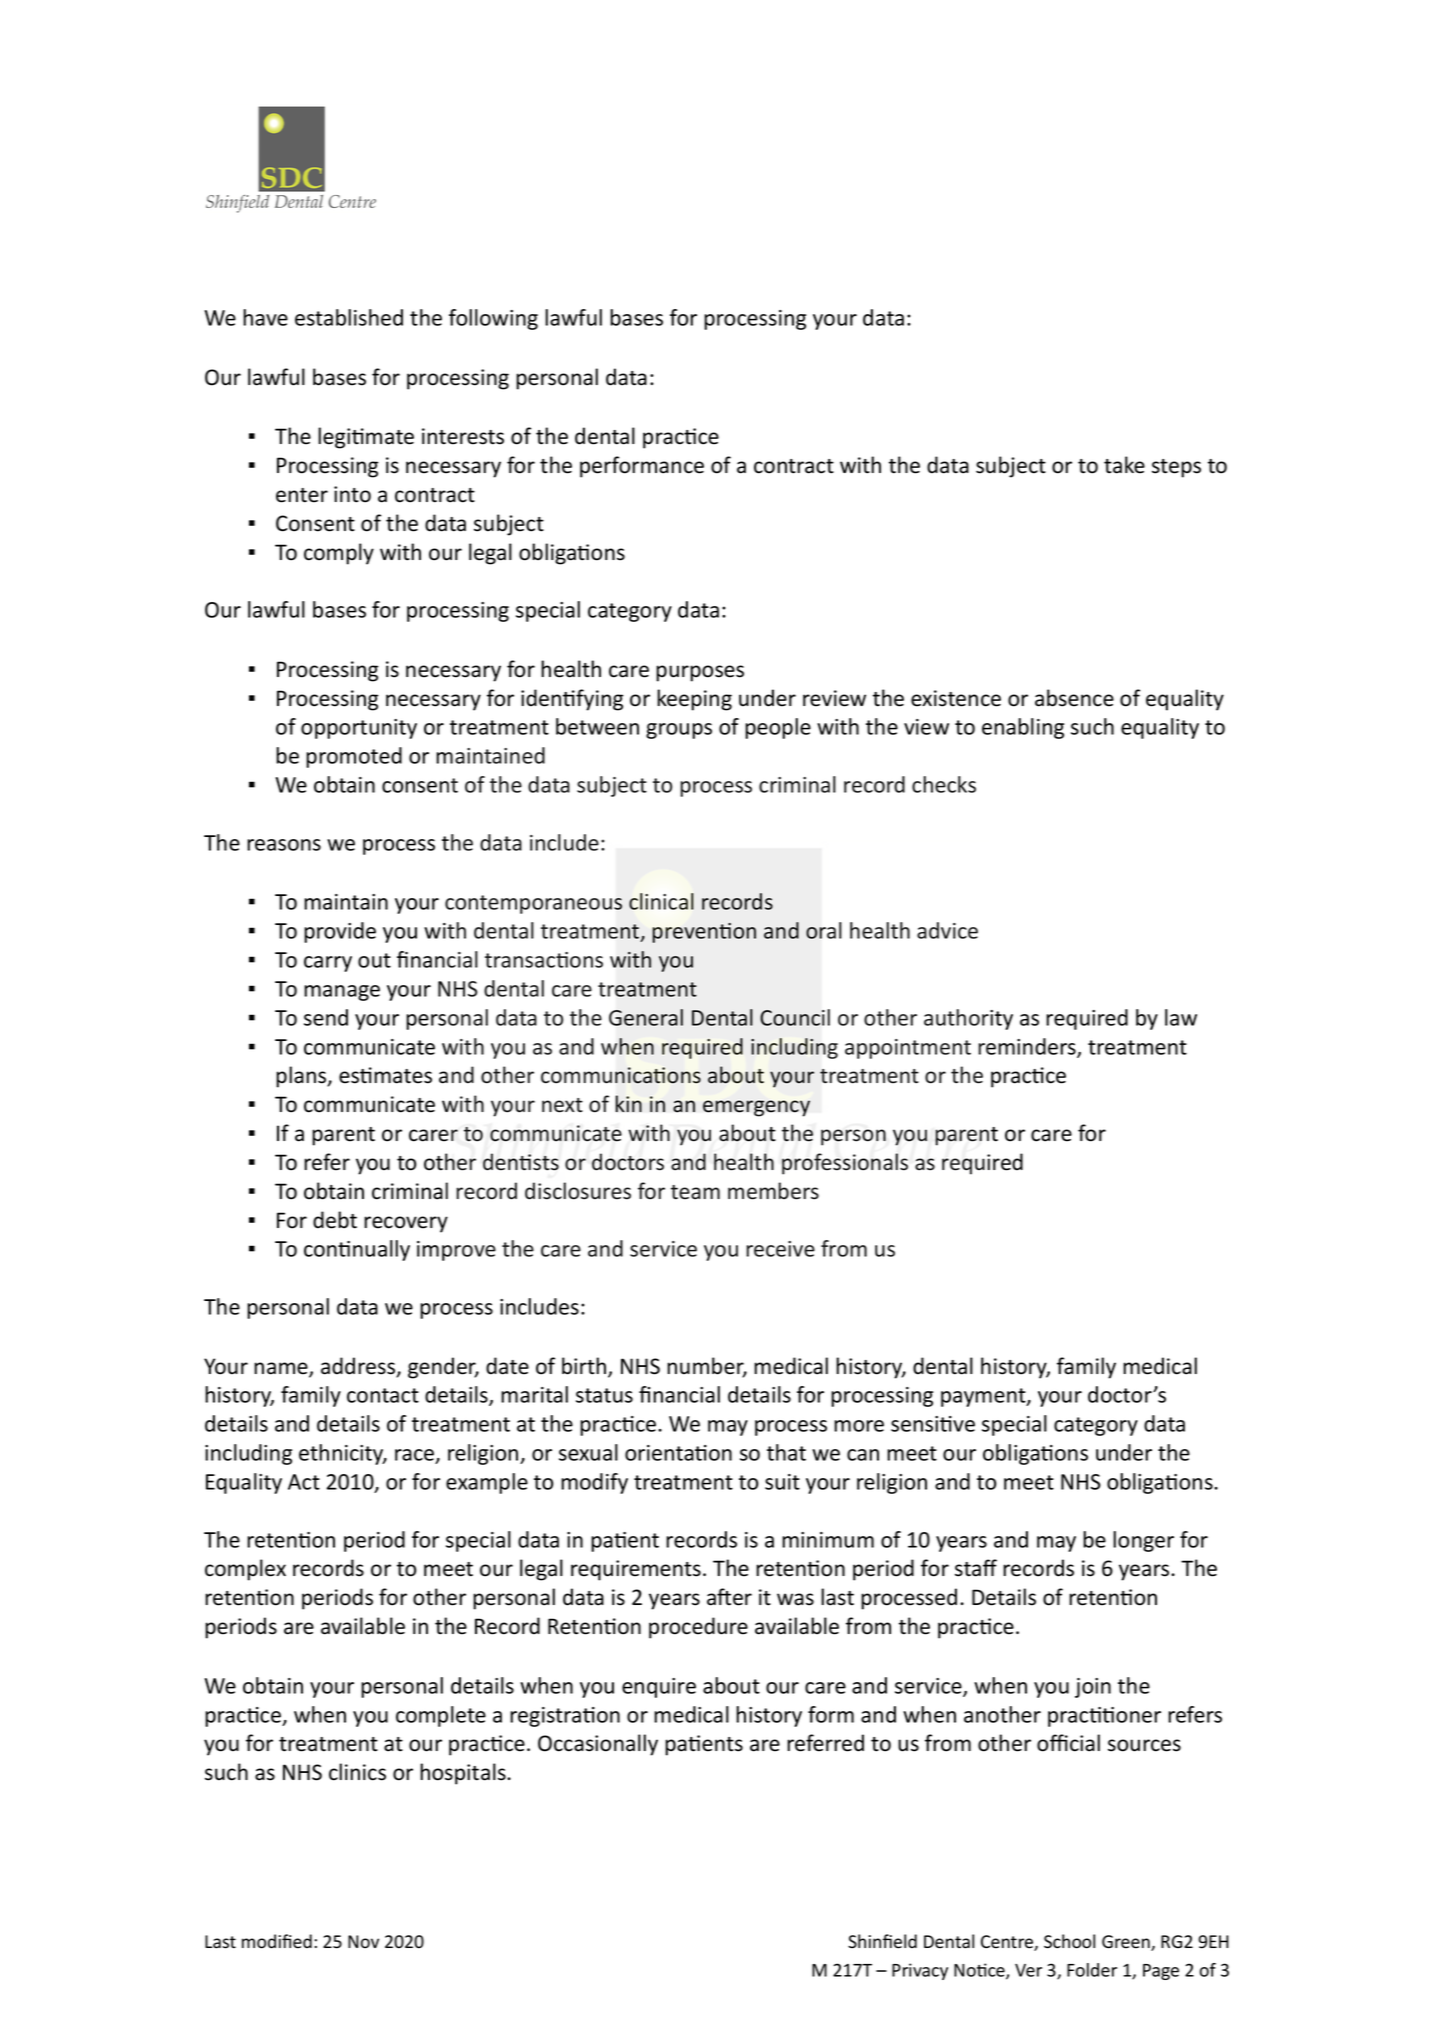 Image resolution: width=1434 pixels, height=2029 pixels. What do you see at coordinates (416, 1456) in the image?
I see `race` at bounding box center [416, 1456].
